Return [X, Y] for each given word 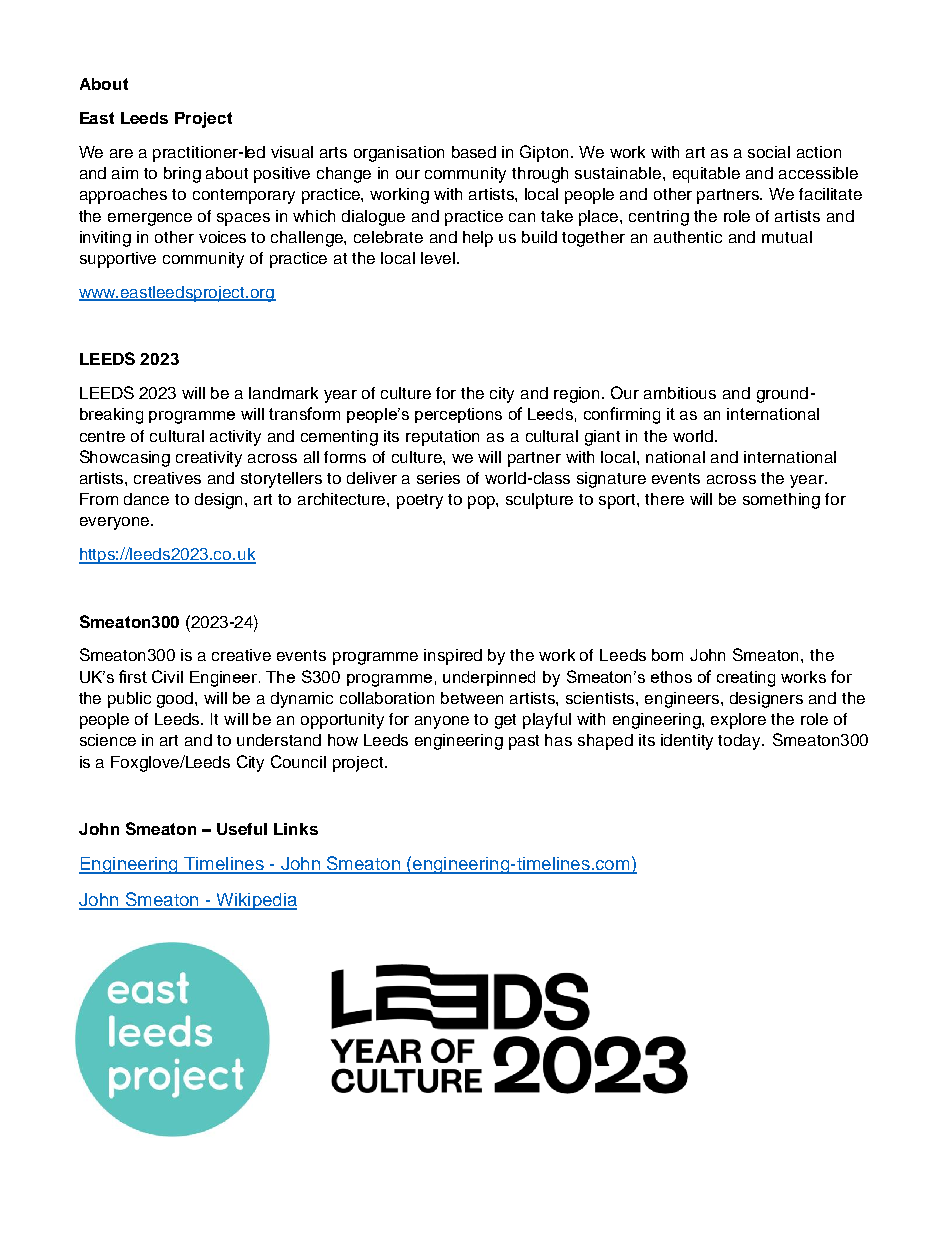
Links [296, 829]
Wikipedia [255, 901]
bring [182, 175]
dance [146, 499]
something [781, 501]
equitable [706, 175]
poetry [420, 501]
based [474, 152]
